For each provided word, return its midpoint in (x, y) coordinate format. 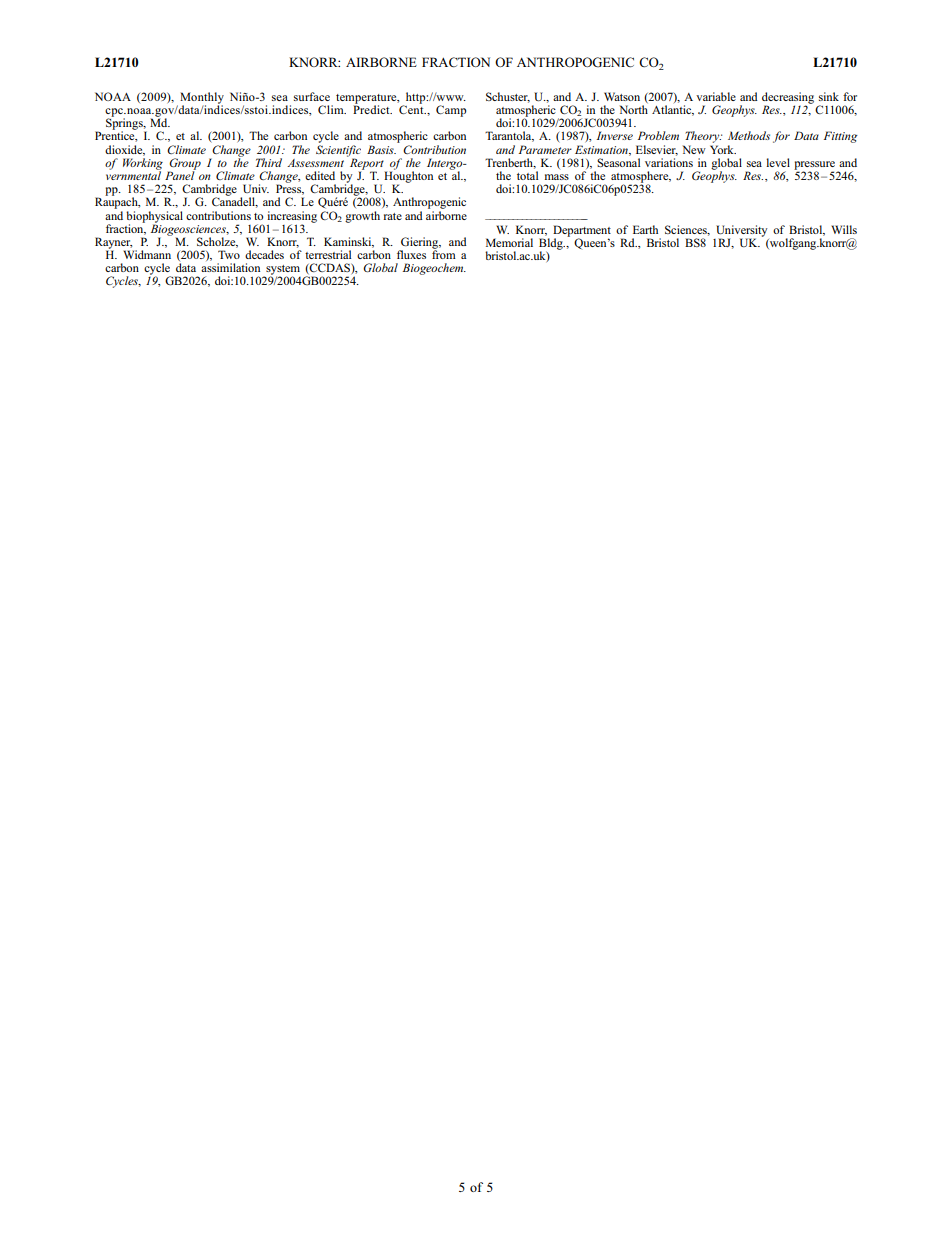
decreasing (788, 99)
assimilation (230, 267)
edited (320, 175)
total (527, 175)
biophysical (154, 218)
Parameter (545, 149)
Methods (749, 135)
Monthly (202, 99)
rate (393, 216)
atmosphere (641, 178)
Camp (451, 111)
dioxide (125, 150)
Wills (844, 229)
